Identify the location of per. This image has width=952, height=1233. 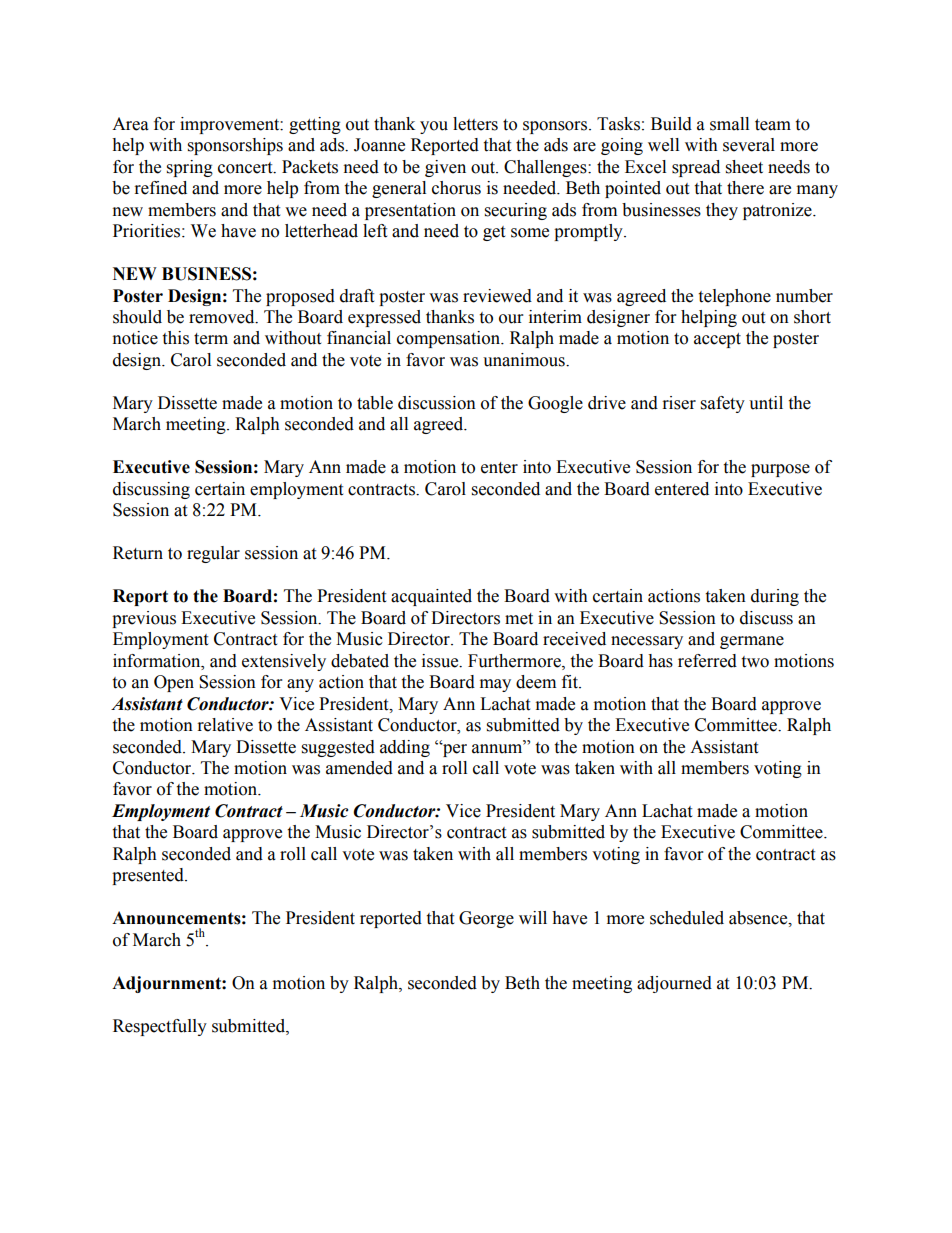
(454, 750).
